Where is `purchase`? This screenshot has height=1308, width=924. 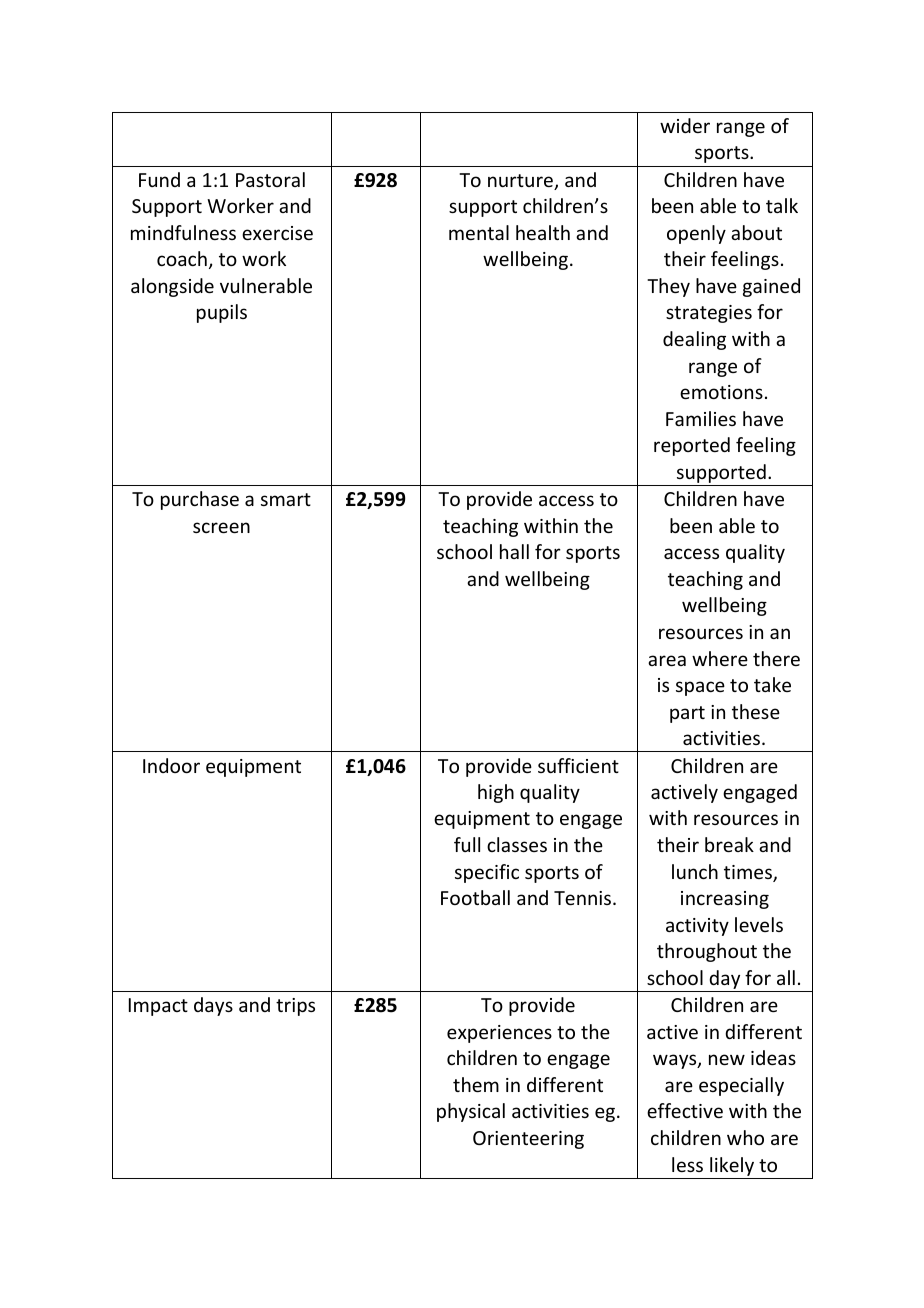
purchase is located at coordinates (200, 500).
